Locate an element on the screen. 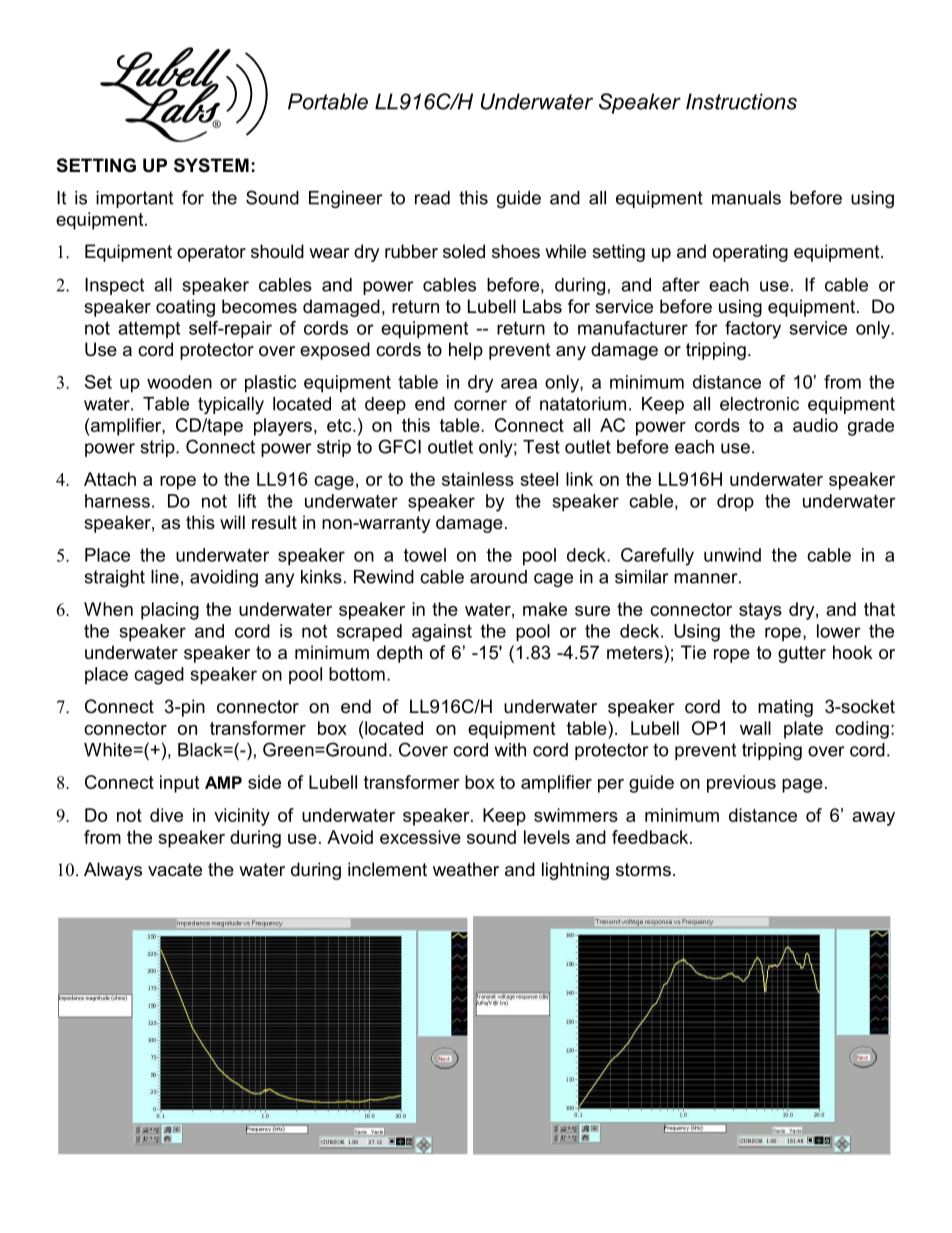 The height and width of the screenshot is (1233, 952). SYSTEM is located at coordinates (211, 165).
